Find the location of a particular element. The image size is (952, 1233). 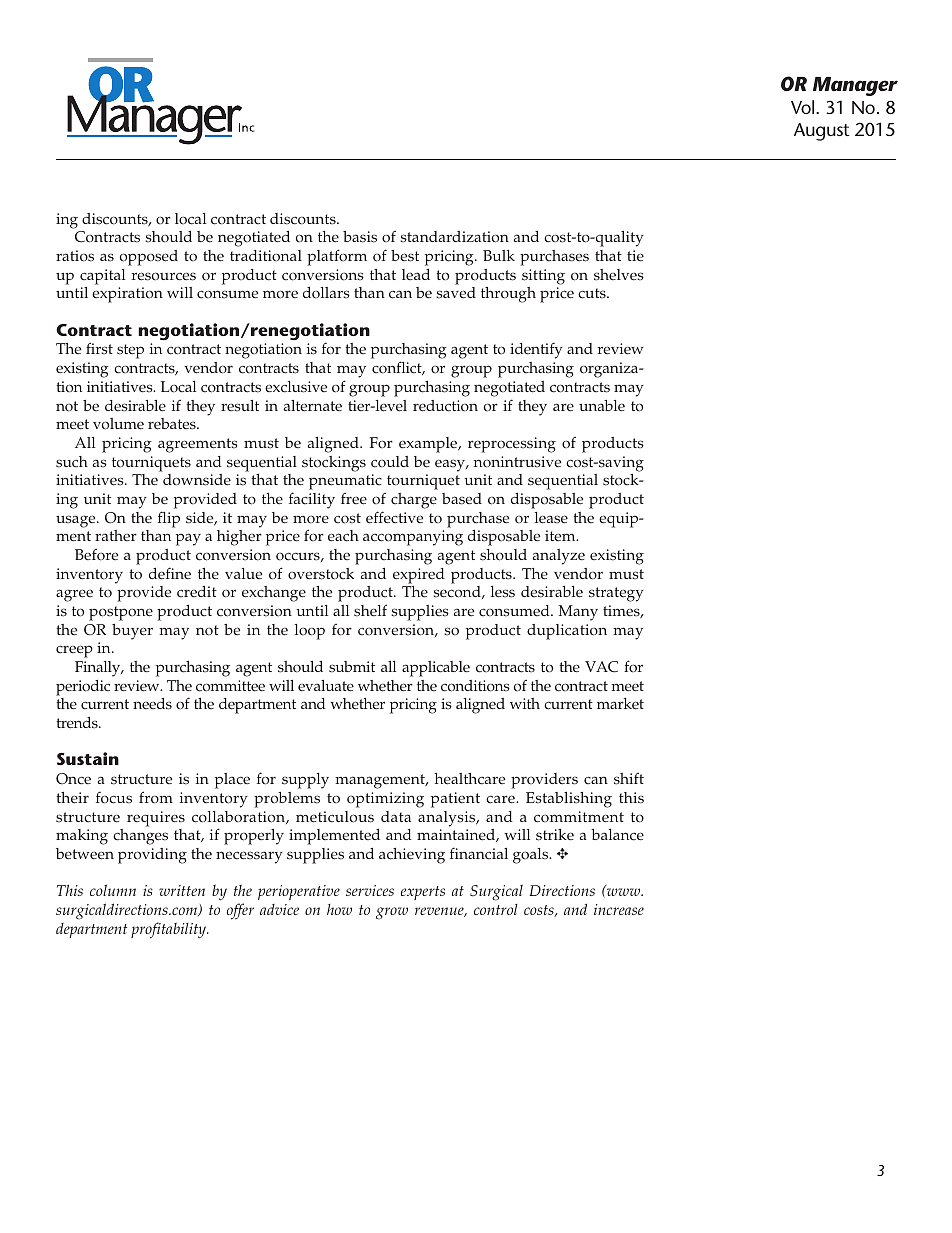

written is located at coordinates (182, 890).
